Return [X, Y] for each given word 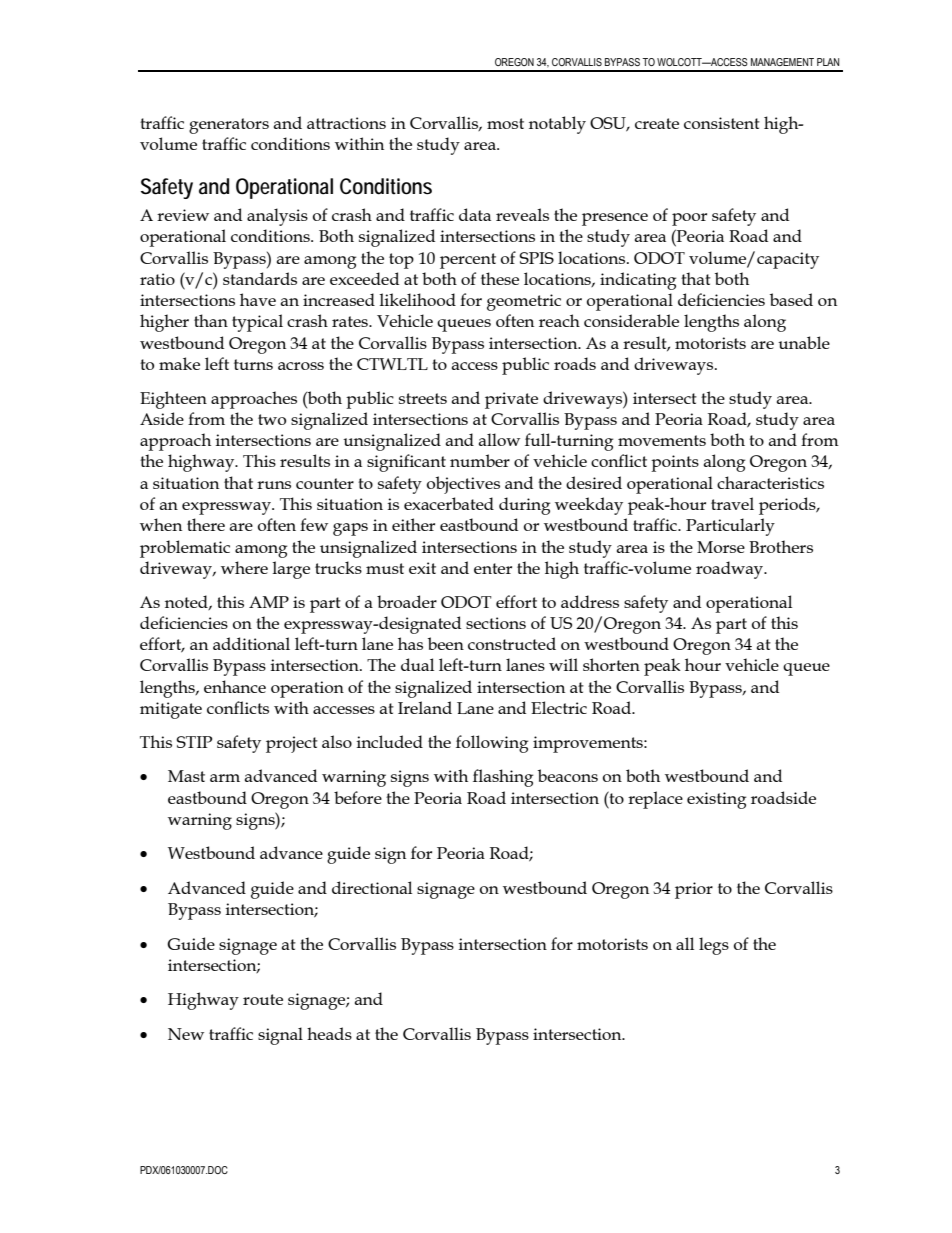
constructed [512, 643]
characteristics [770, 482]
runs [274, 485]
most [505, 123]
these [500, 278]
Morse [721, 547]
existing [716, 800]
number [480, 460]
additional [251, 643]
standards [260, 278]
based [791, 299]
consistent [722, 123]
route [263, 999]
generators [229, 126]
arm [225, 778]
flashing [503, 778]
